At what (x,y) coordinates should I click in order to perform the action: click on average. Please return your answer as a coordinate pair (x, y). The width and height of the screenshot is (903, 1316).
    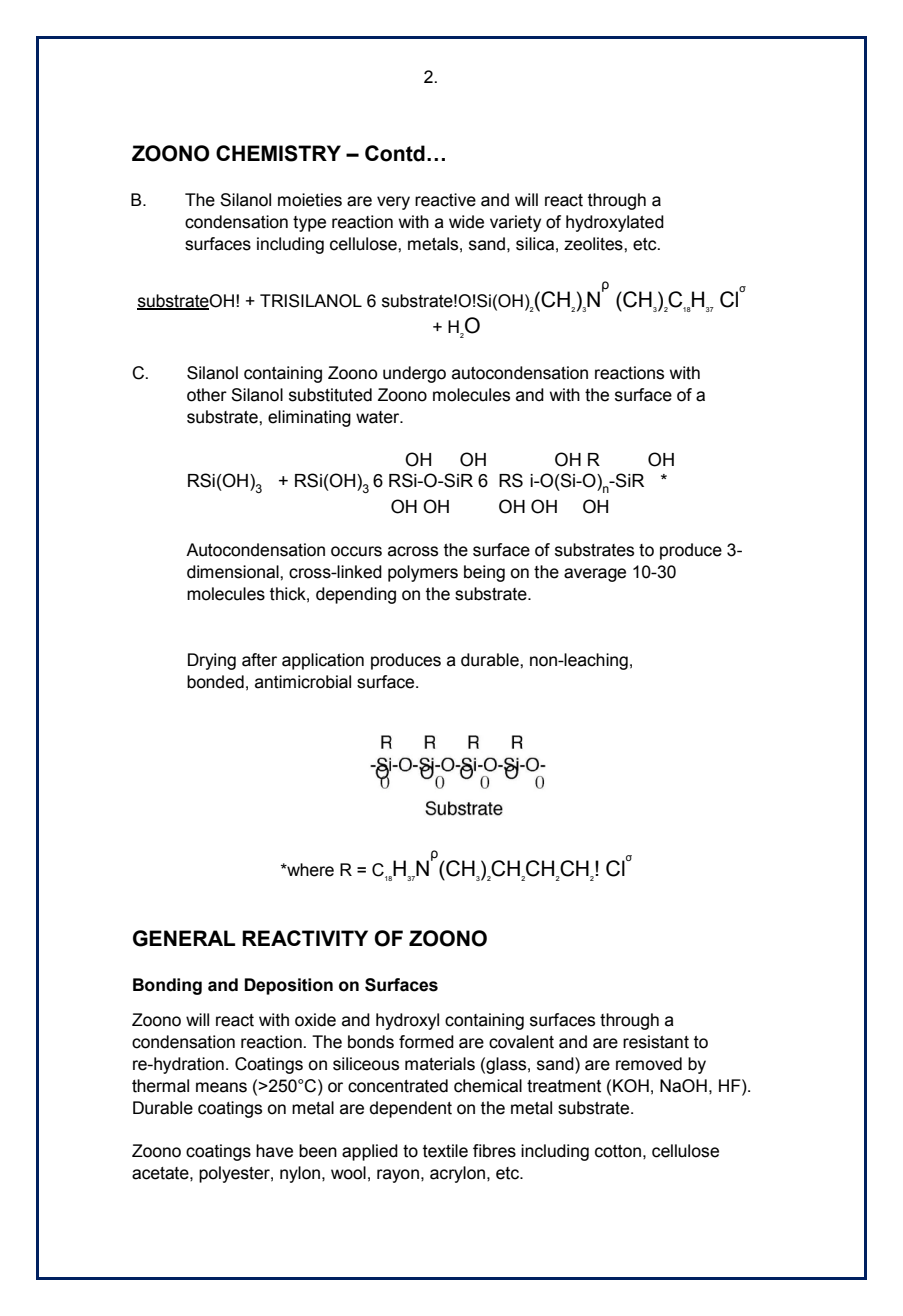
    Looking at the image, I should click on (595, 575).
